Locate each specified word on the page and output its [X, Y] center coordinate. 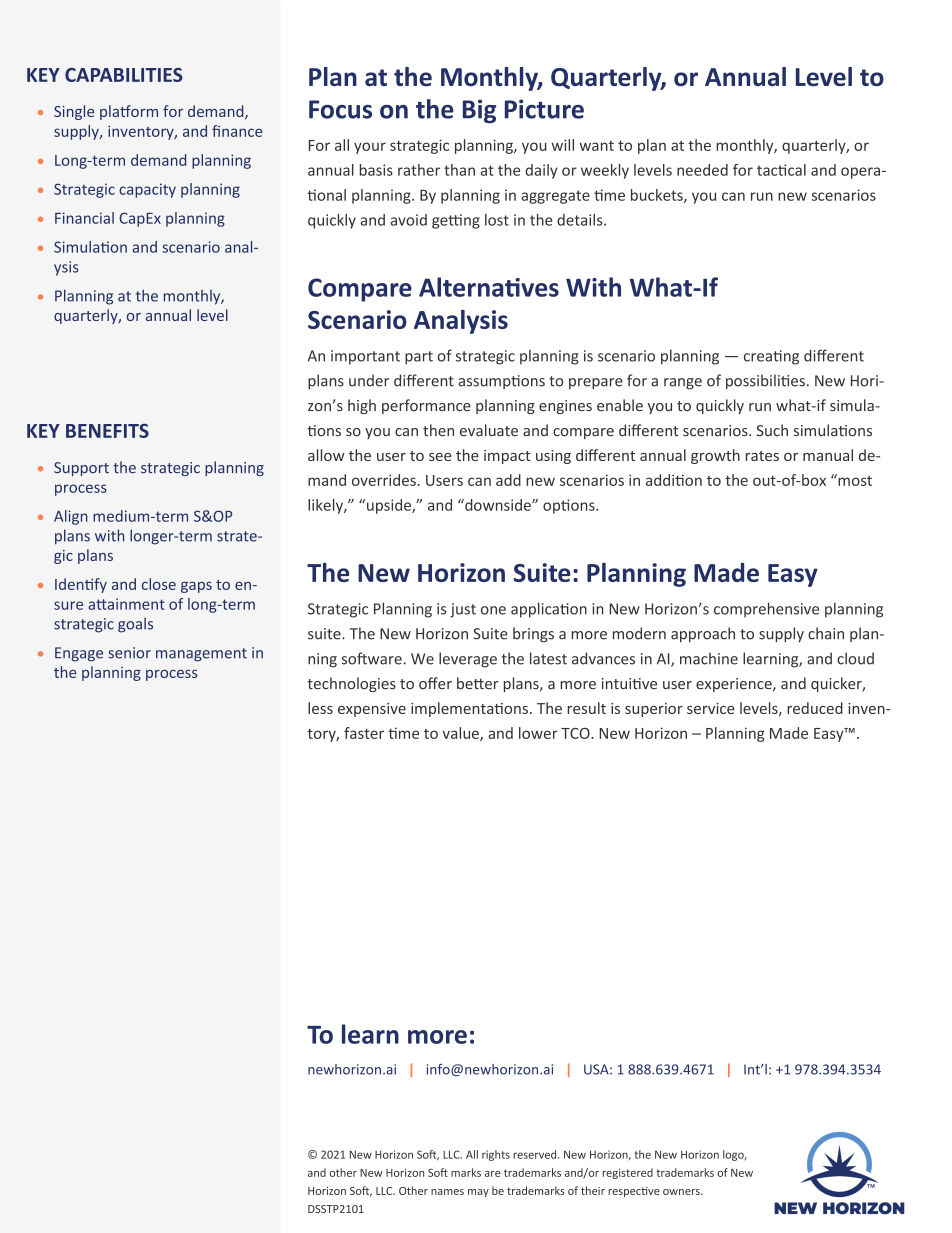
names [447, 1192]
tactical [781, 170]
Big [479, 111]
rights [496, 1155]
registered [628, 1173]
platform [129, 112]
